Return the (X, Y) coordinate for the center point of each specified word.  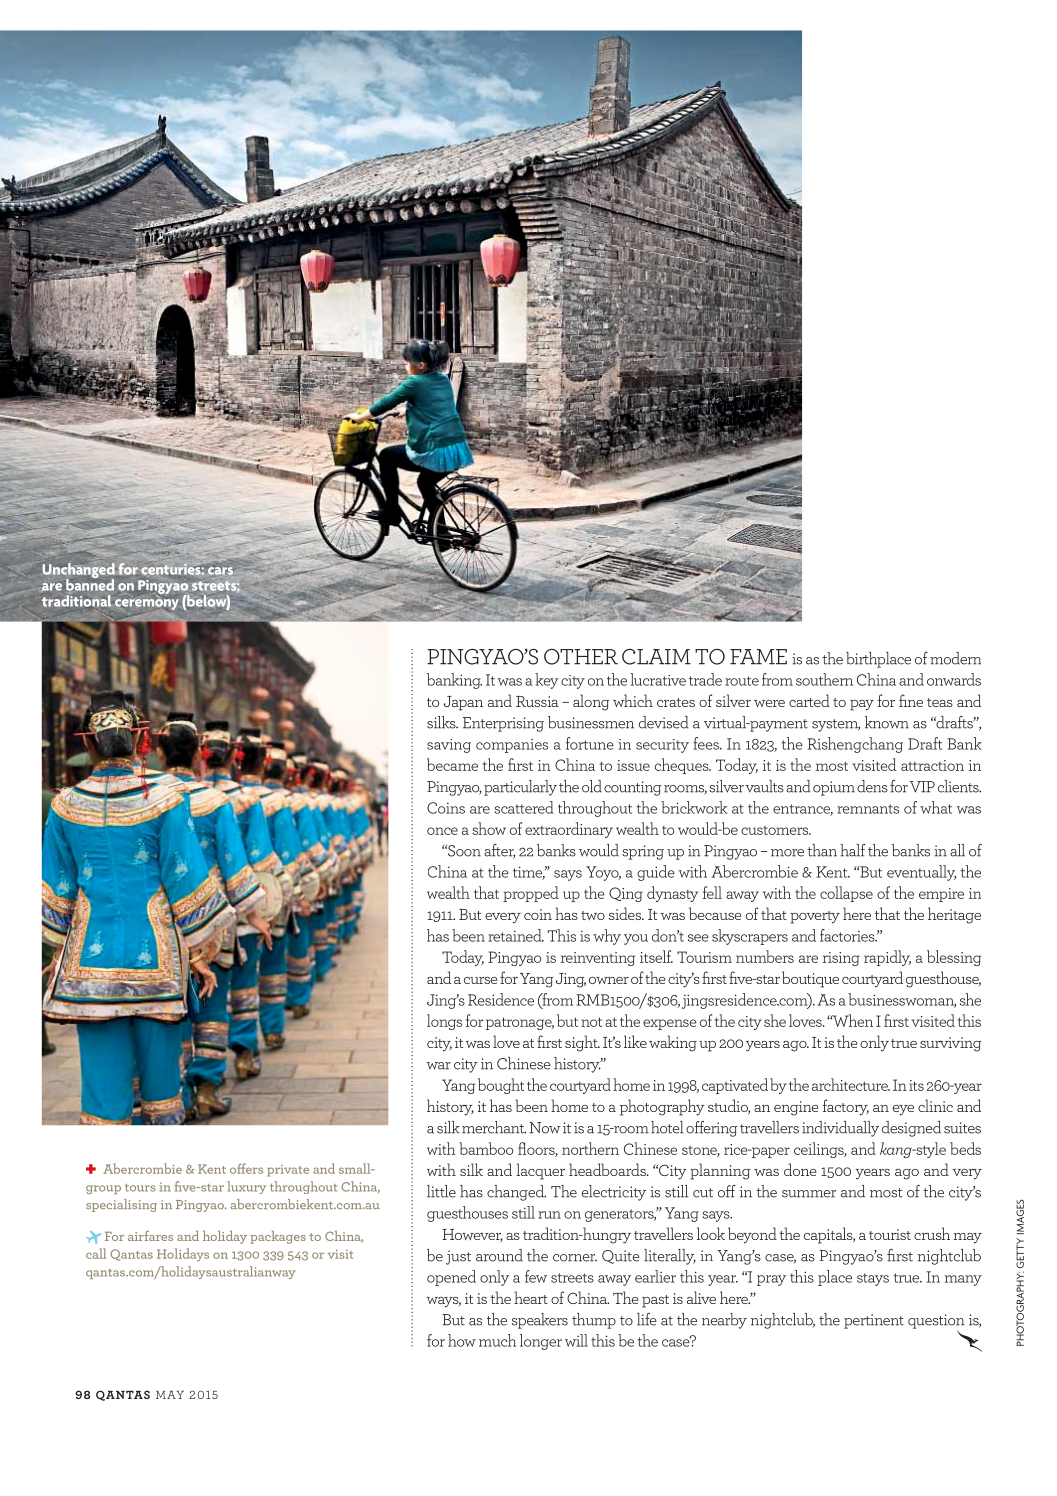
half (852, 850)
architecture (851, 1084)
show (489, 828)
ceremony (147, 604)
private (288, 1171)
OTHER (581, 657)
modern (955, 658)
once (442, 831)
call (96, 1253)
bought (501, 1086)
